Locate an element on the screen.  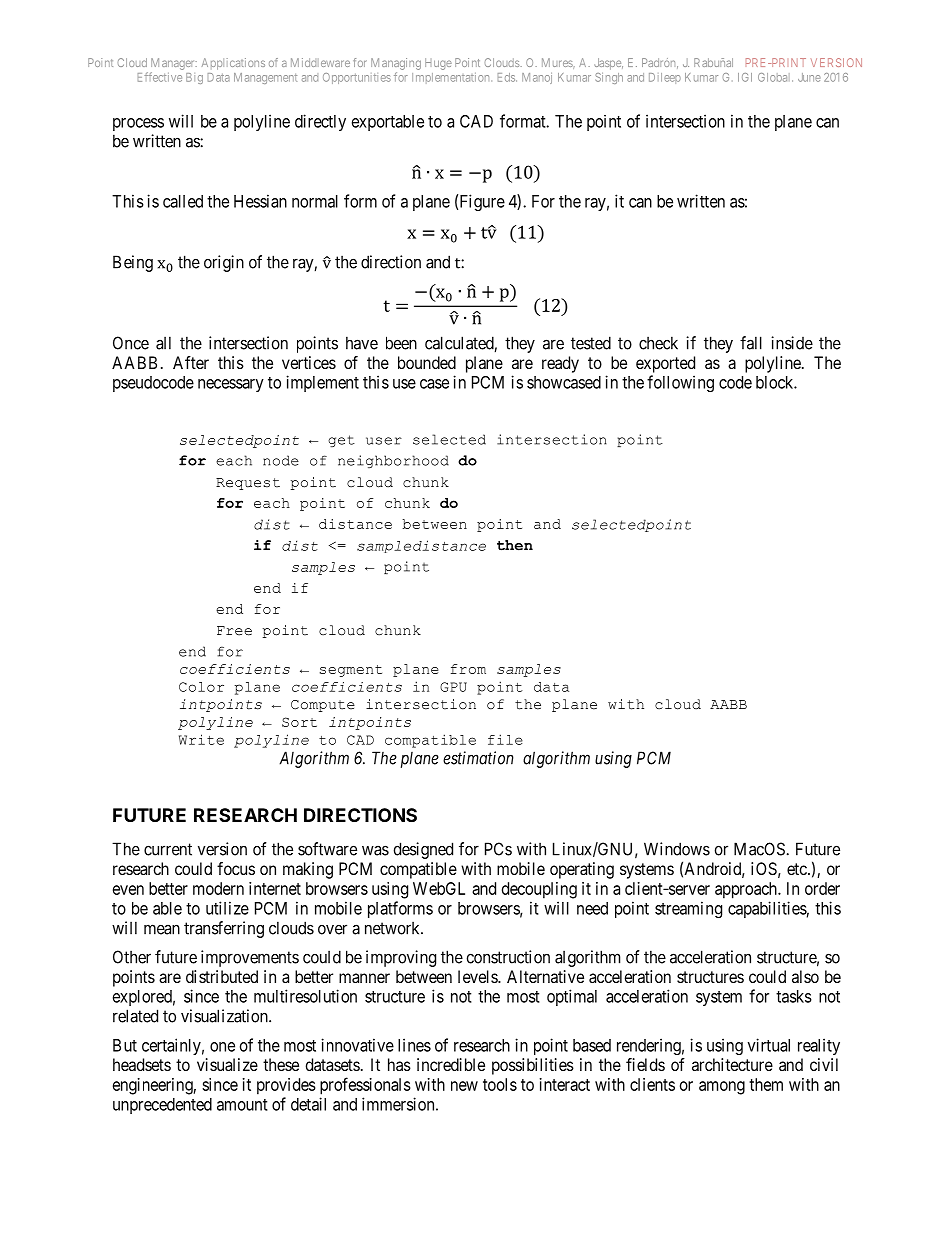
architecture is located at coordinates (732, 1064).
